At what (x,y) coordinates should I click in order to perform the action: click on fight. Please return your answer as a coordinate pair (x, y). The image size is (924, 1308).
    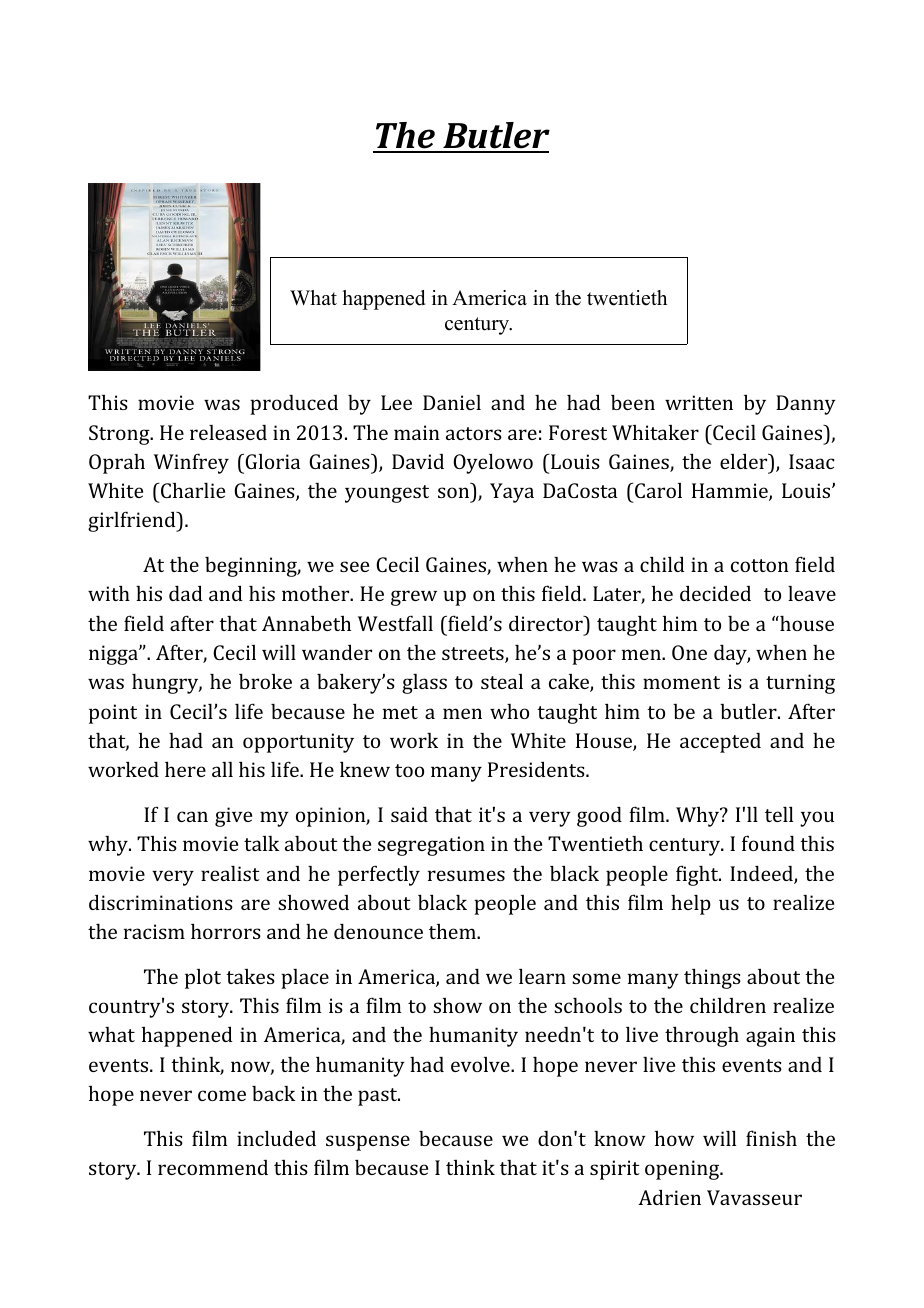
    Looking at the image, I should click on (698, 875).
